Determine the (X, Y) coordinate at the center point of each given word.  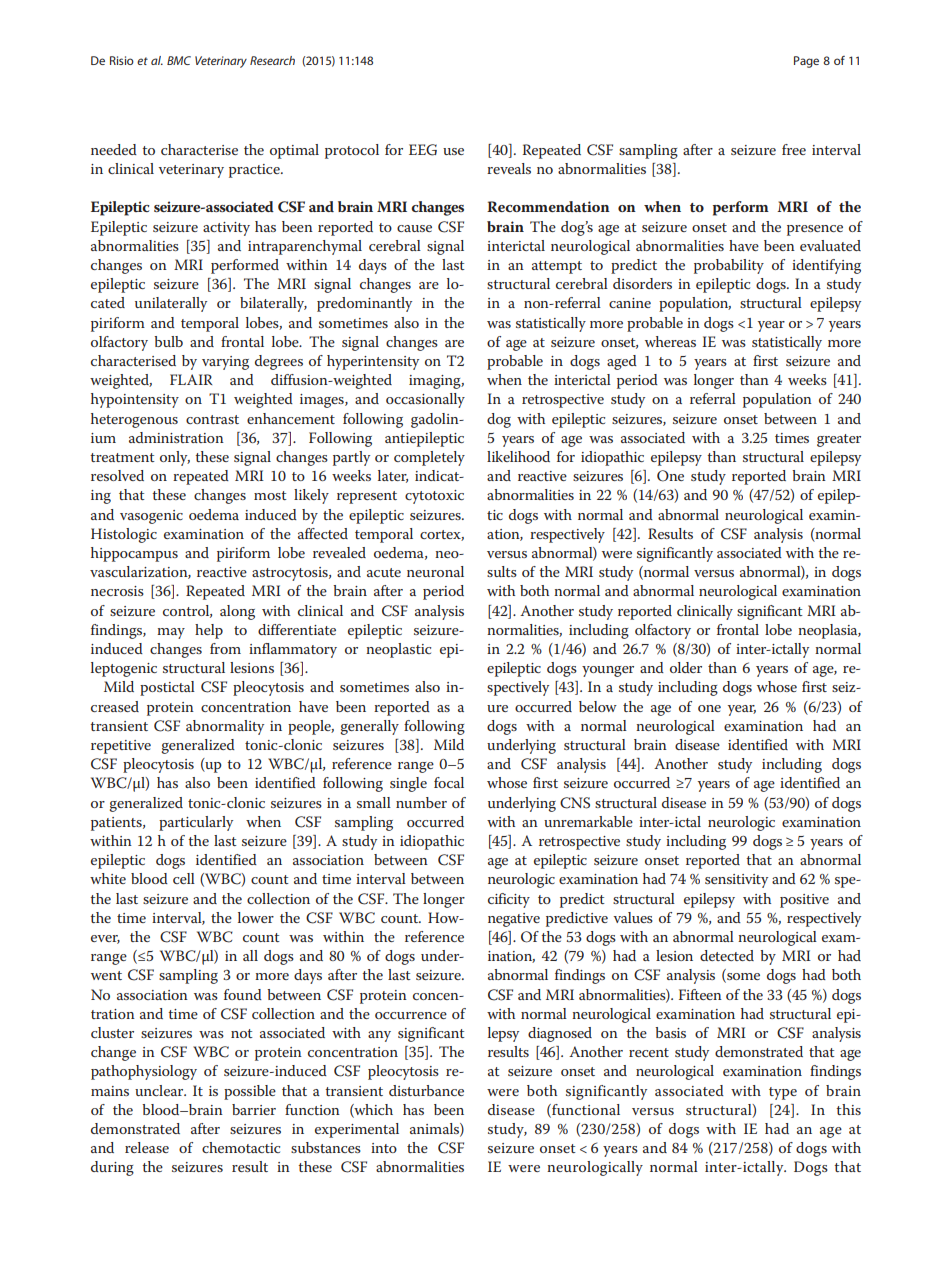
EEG (423, 150)
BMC (179, 60)
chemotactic (241, 1147)
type (783, 1093)
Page (806, 62)
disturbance (426, 1090)
